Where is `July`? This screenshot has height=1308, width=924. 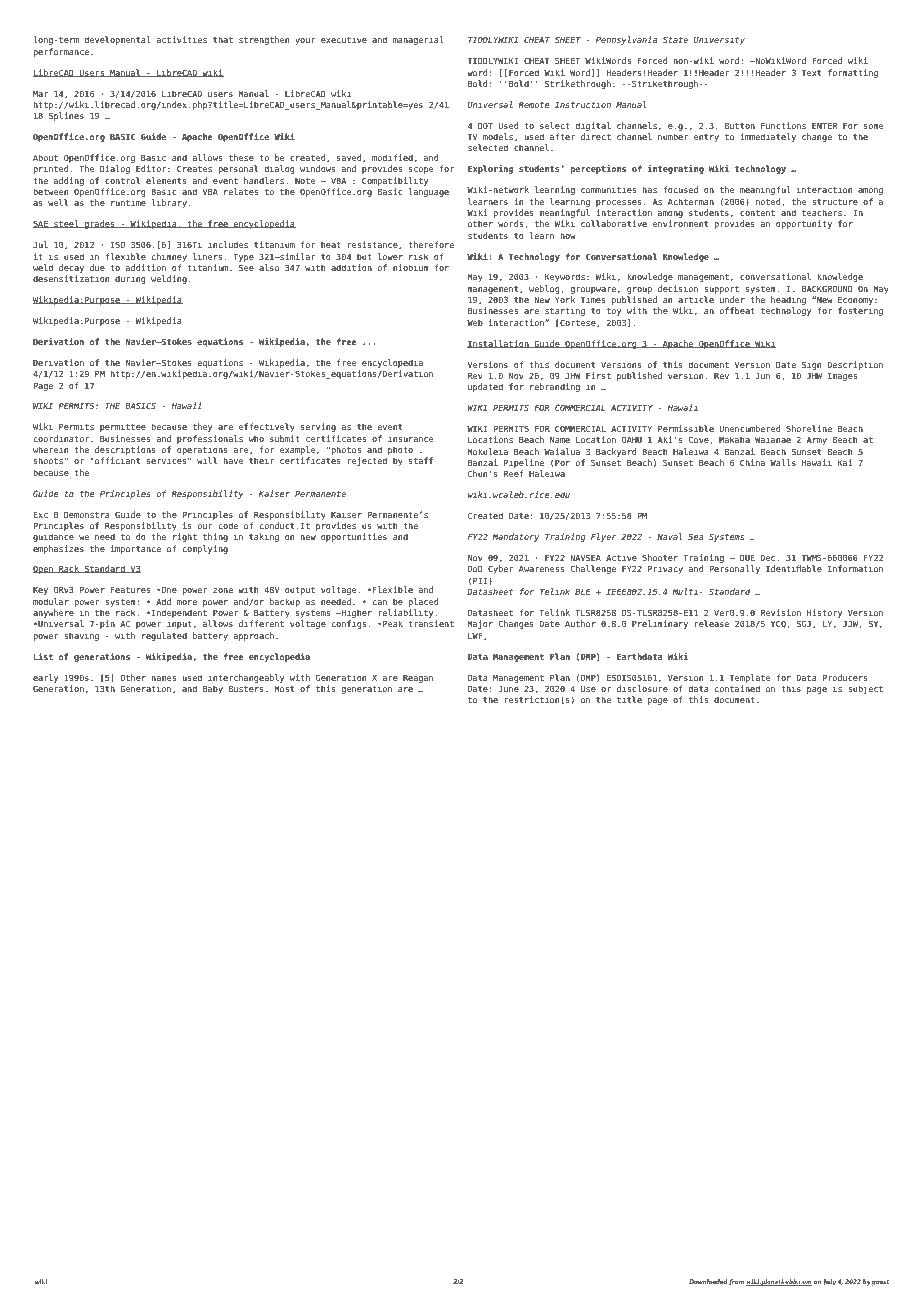
July is located at coordinates (829, 1282).
